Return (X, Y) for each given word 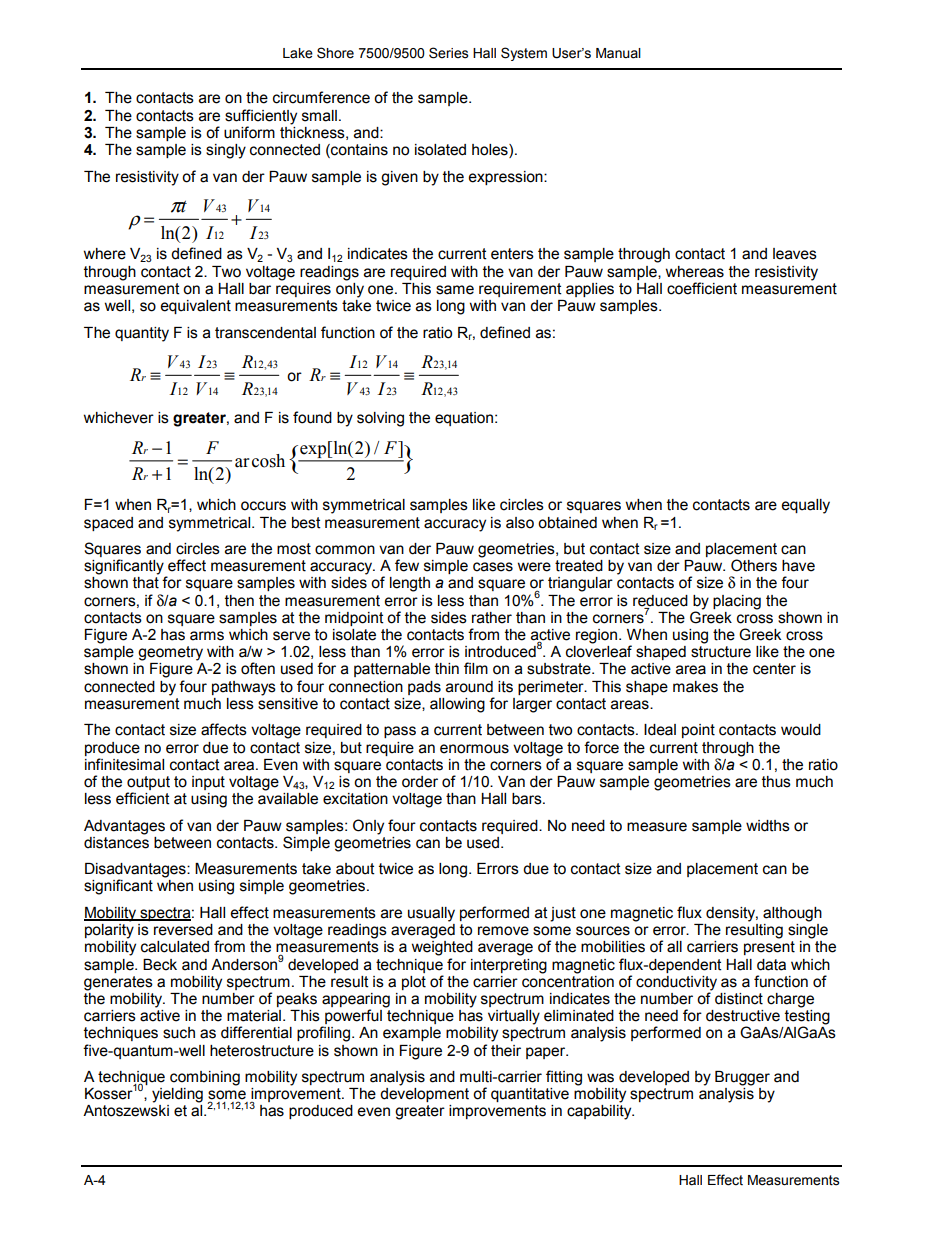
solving (380, 419)
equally (805, 506)
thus (776, 782)
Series (448, 53)
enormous (474, 749)
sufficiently (261, 117)
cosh (268, 461)
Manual (618, 53)
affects (224, 729)
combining (205, 1078)
